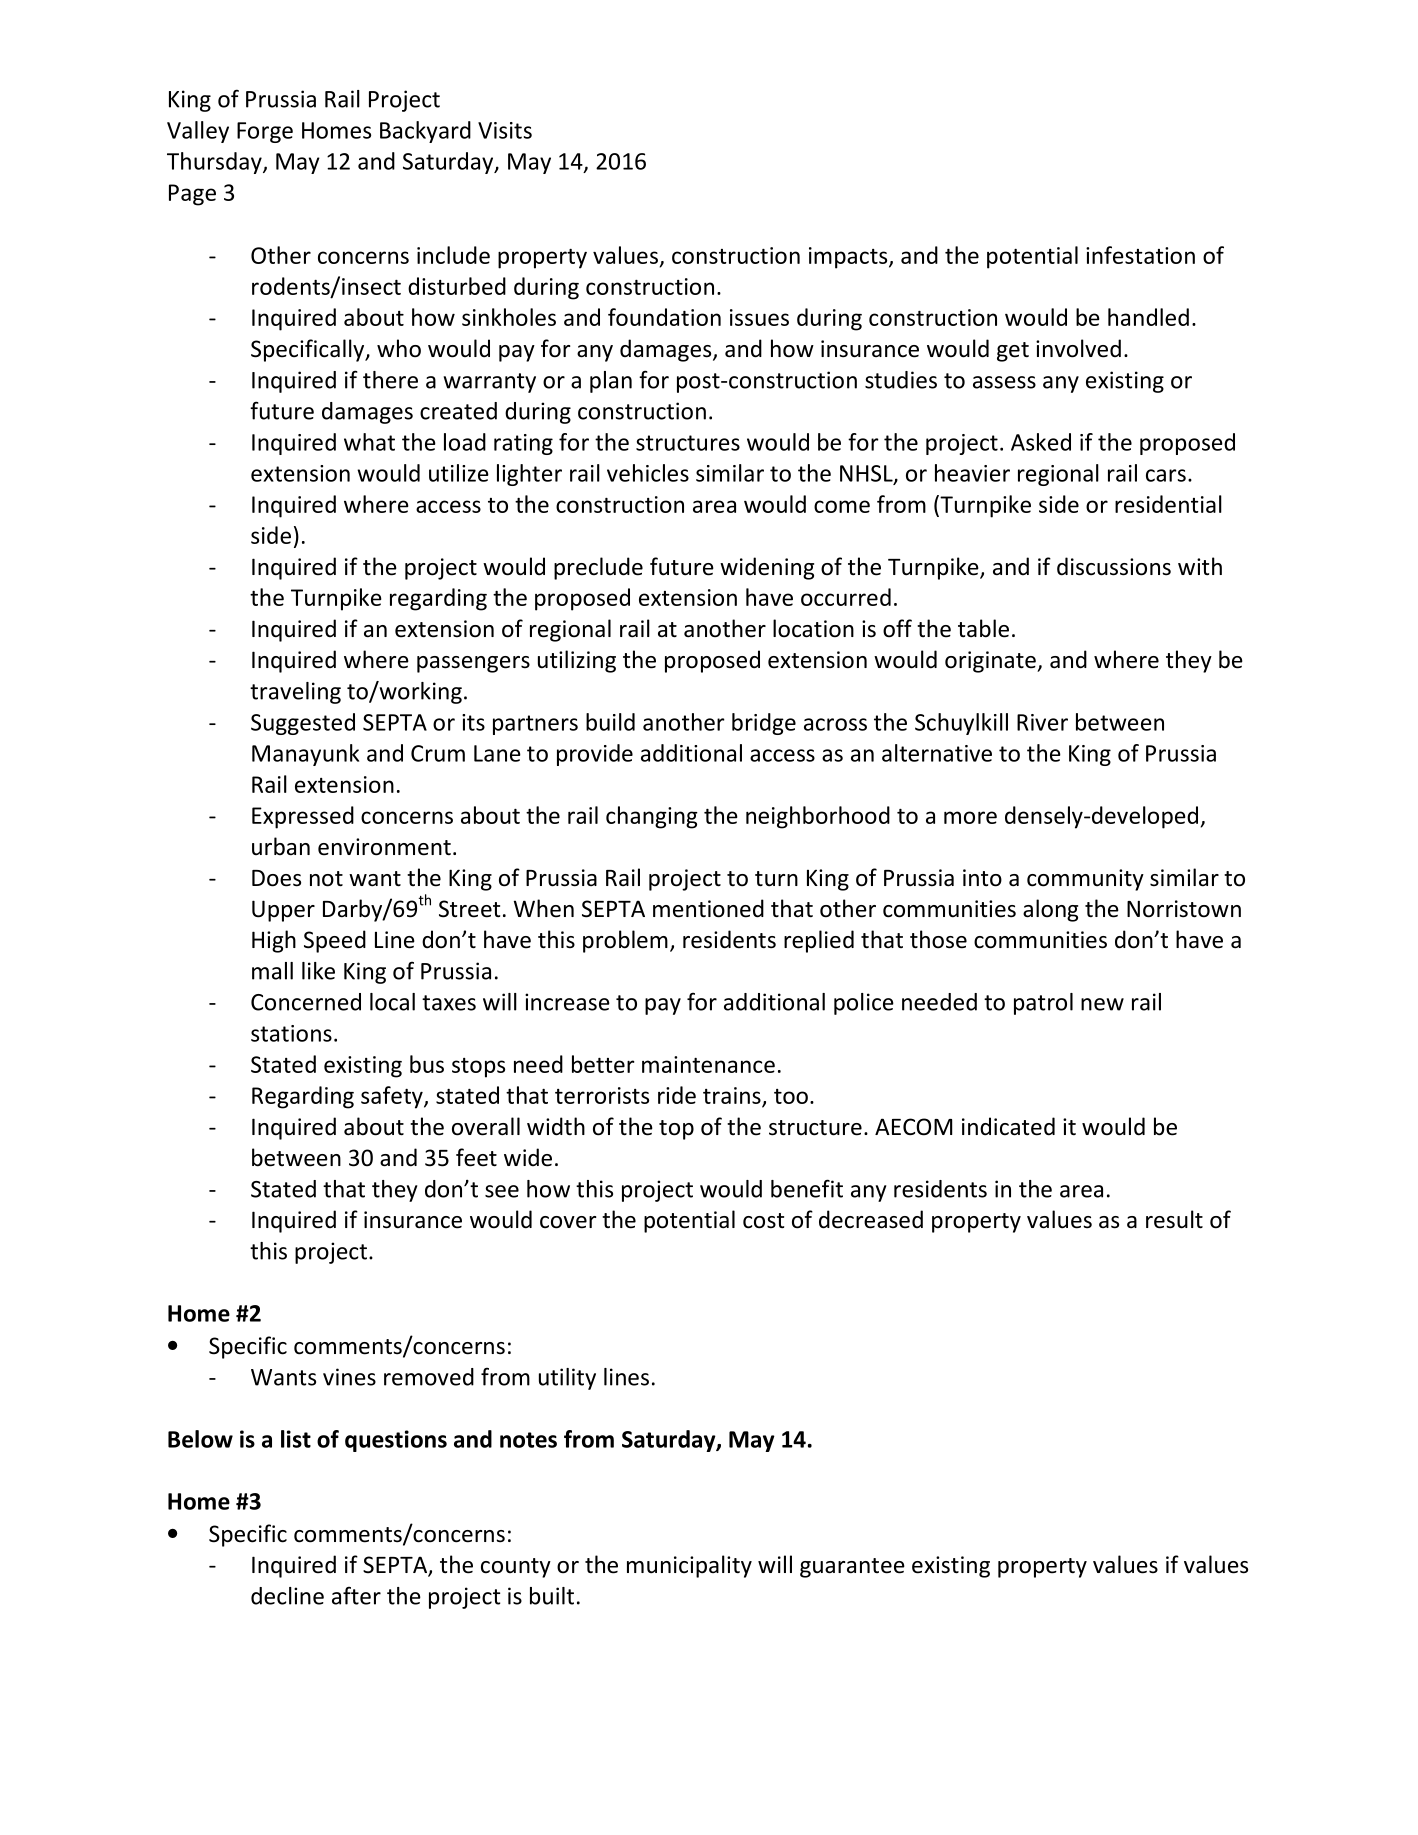 Image resolution: width=1418 pixels, height=1835 pixels. What do you see at coordinates (849, 258) in the page?
I see `impacts` at bounding box center [849, 258].
